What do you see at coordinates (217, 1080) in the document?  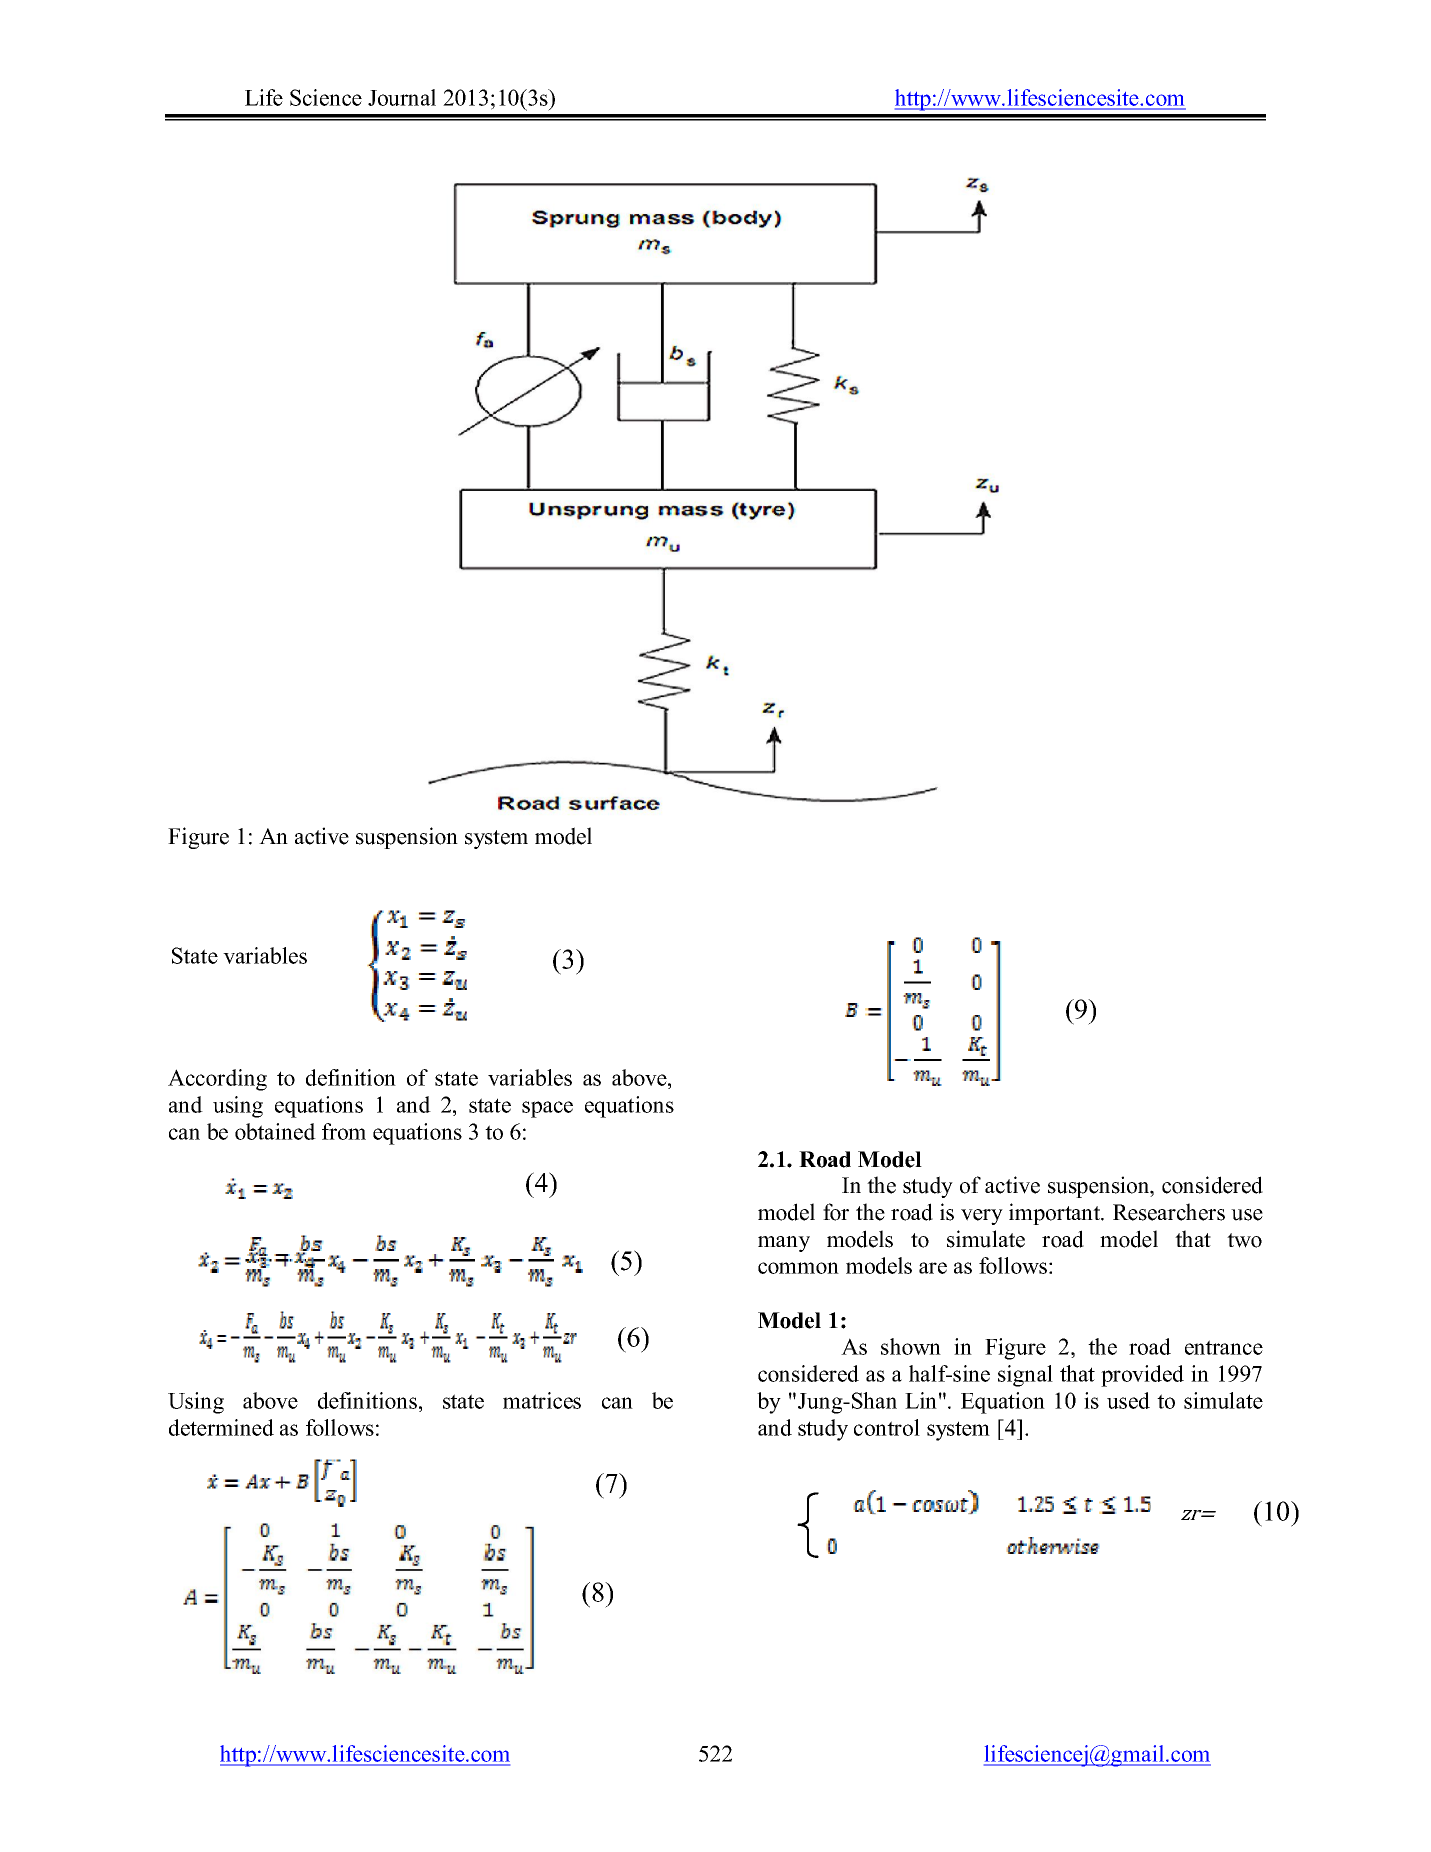 I see `According` at bounding box center [217, 1080].
